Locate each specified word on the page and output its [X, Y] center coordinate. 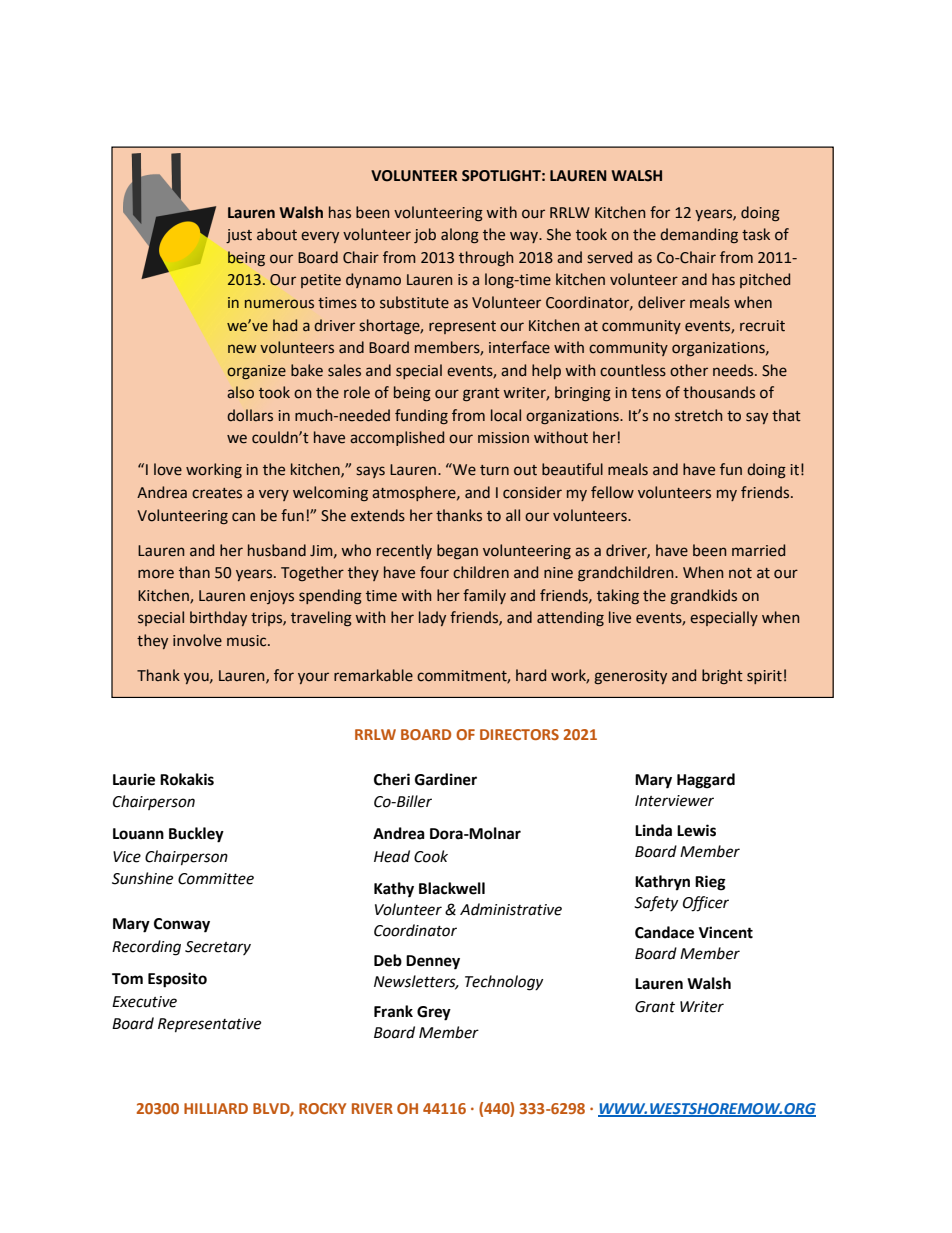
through [486, 258]
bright [722, 676]
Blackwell [452, 888]
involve [197, 640]
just [239, 236]
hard [531, 675]
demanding [699, 235]
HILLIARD [216, 1108]
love [168, 469]
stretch [698, 415]
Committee [216, 879]
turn [494, 470]
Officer [706, 904]
